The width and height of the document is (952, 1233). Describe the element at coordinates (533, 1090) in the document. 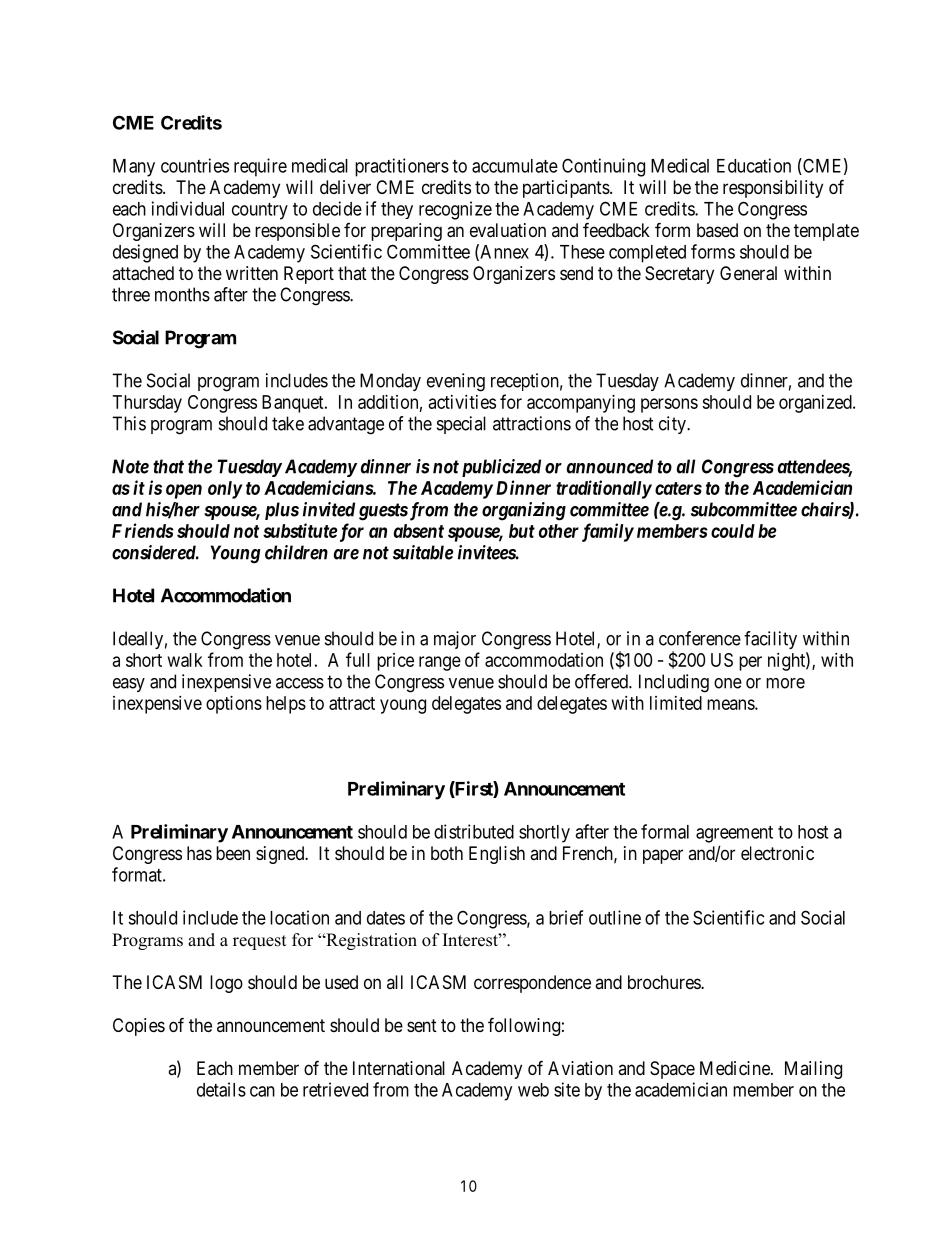

I see `web` at that location.
